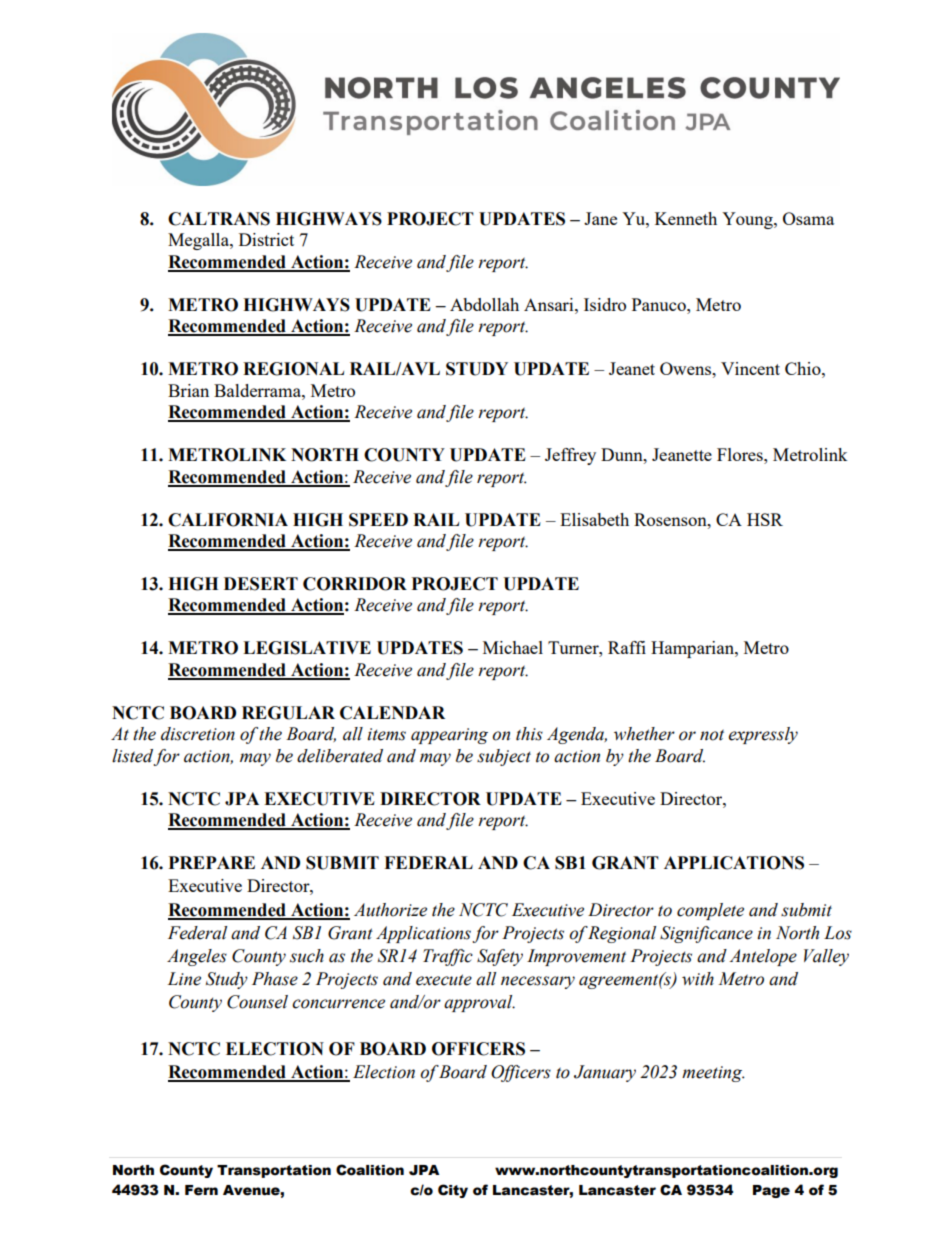 Image resolution: width=952 pixels, height=1233 pixels. What do you see at coordinates (763, 735) in the screenshot?
I see `expressly` at bounding box center [763, 735].
